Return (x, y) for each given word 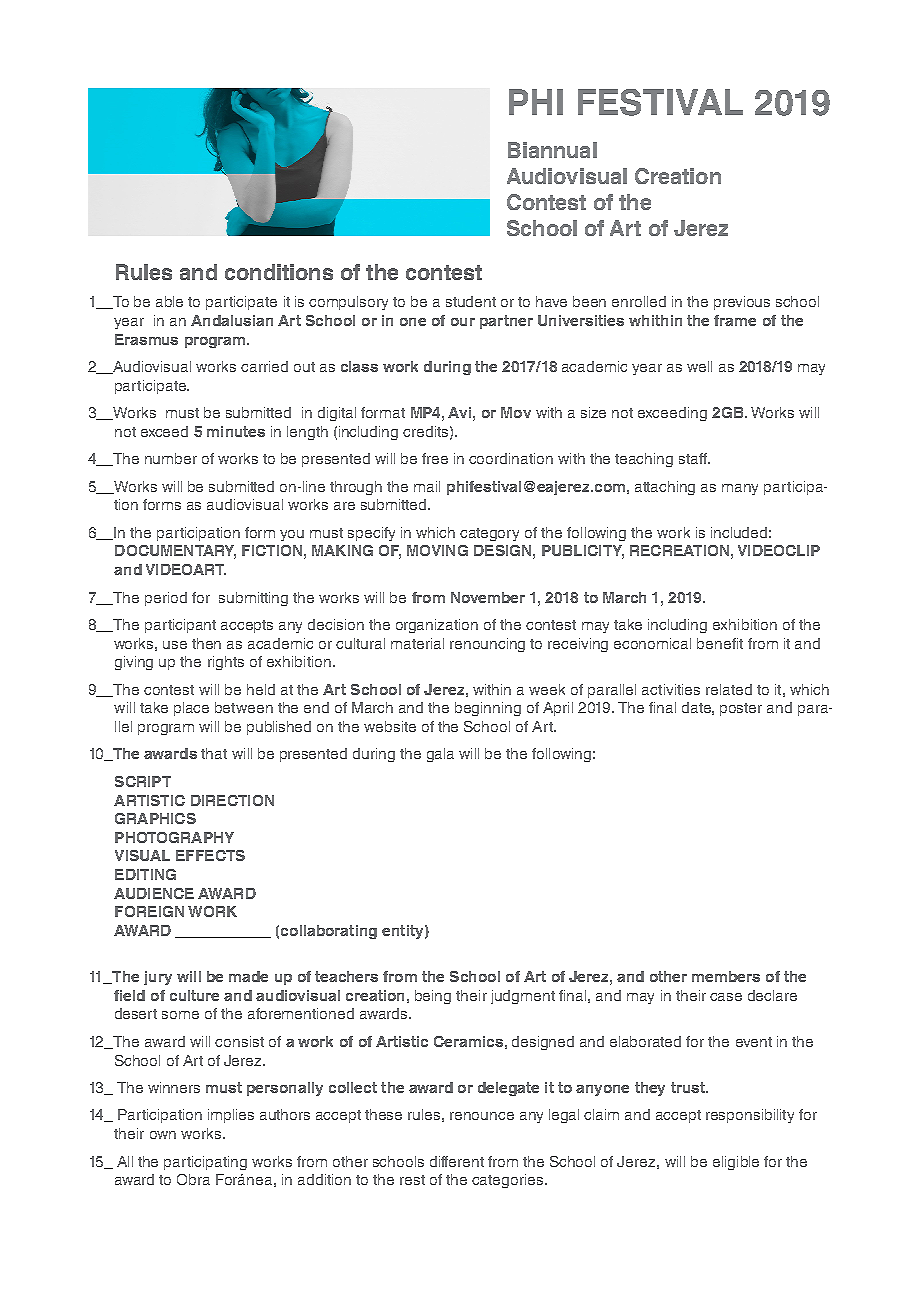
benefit (720, 643)
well (699, 366)
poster (741, 709)
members (726, 976)
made (248, 976)
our (463, 322)
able (169, 301)
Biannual (552, 150)
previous (742, 303)
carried (264, 366)
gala (440, 755)
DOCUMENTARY (175, 552)
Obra (193, 1179)
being (433, 997)
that (214, 753)
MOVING (437, 550)
